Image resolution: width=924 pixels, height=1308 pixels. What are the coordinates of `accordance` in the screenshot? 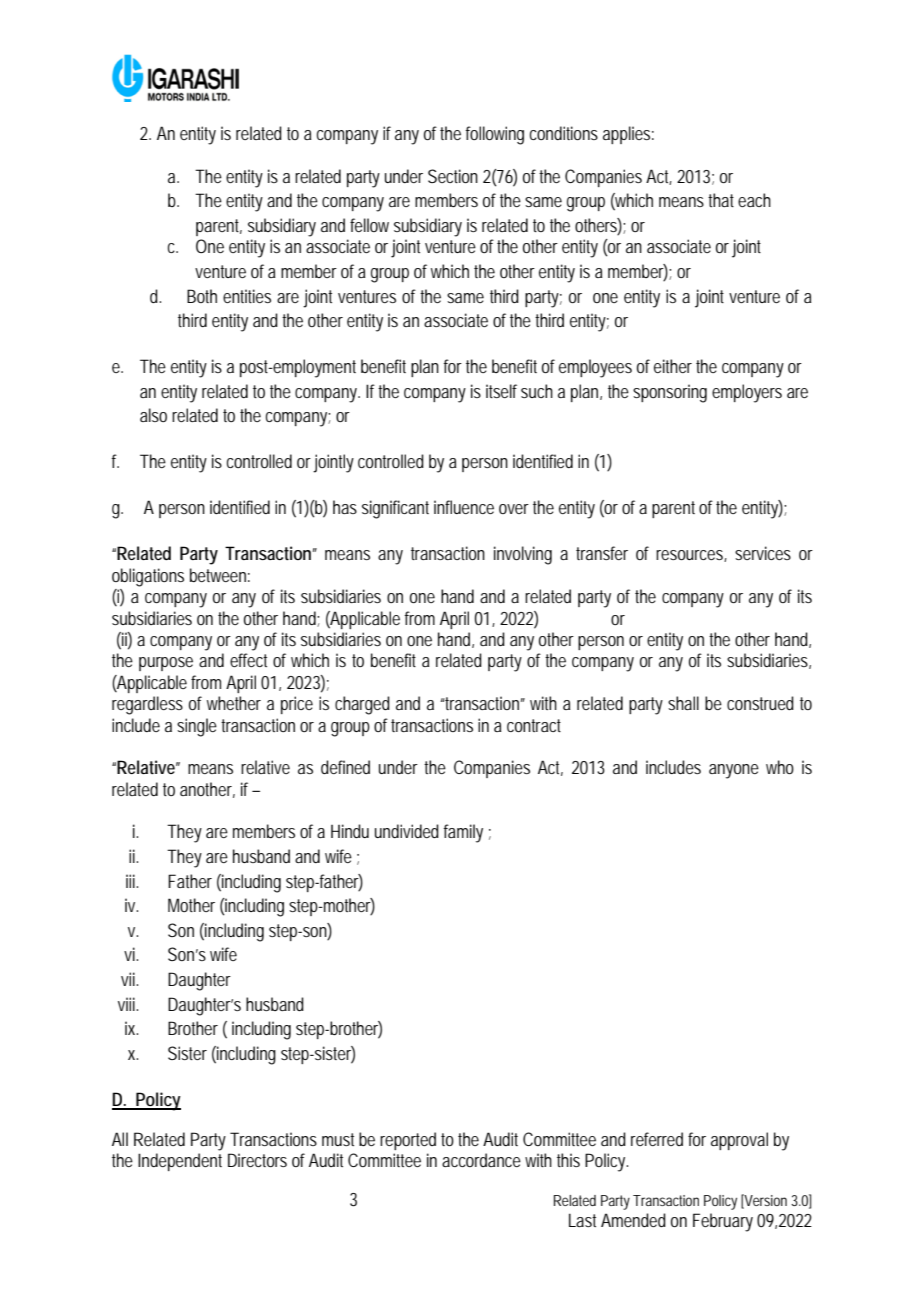 It's located at (481, 1160).
